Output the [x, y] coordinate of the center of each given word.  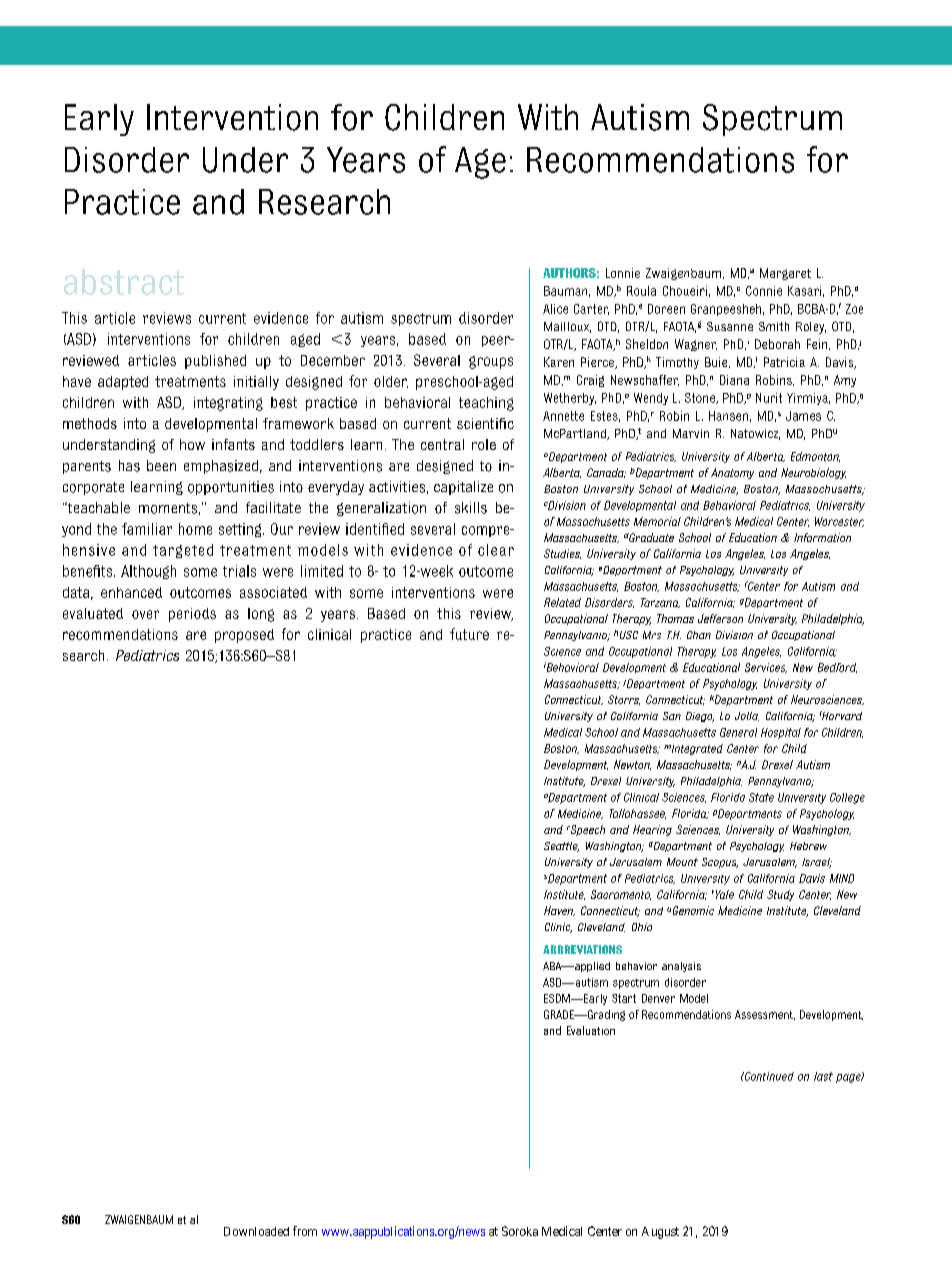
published [215, 362]
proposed [244, 636]
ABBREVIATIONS [582, 949]
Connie [764, 291]
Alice [555, 309]
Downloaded [256, 1231]
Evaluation [591, 1030]
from [305, 1231]
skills [471, 508]
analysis [681, 967]
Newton [632, 765]
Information [822, 537]
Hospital [781, 733]
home [195, 529]
